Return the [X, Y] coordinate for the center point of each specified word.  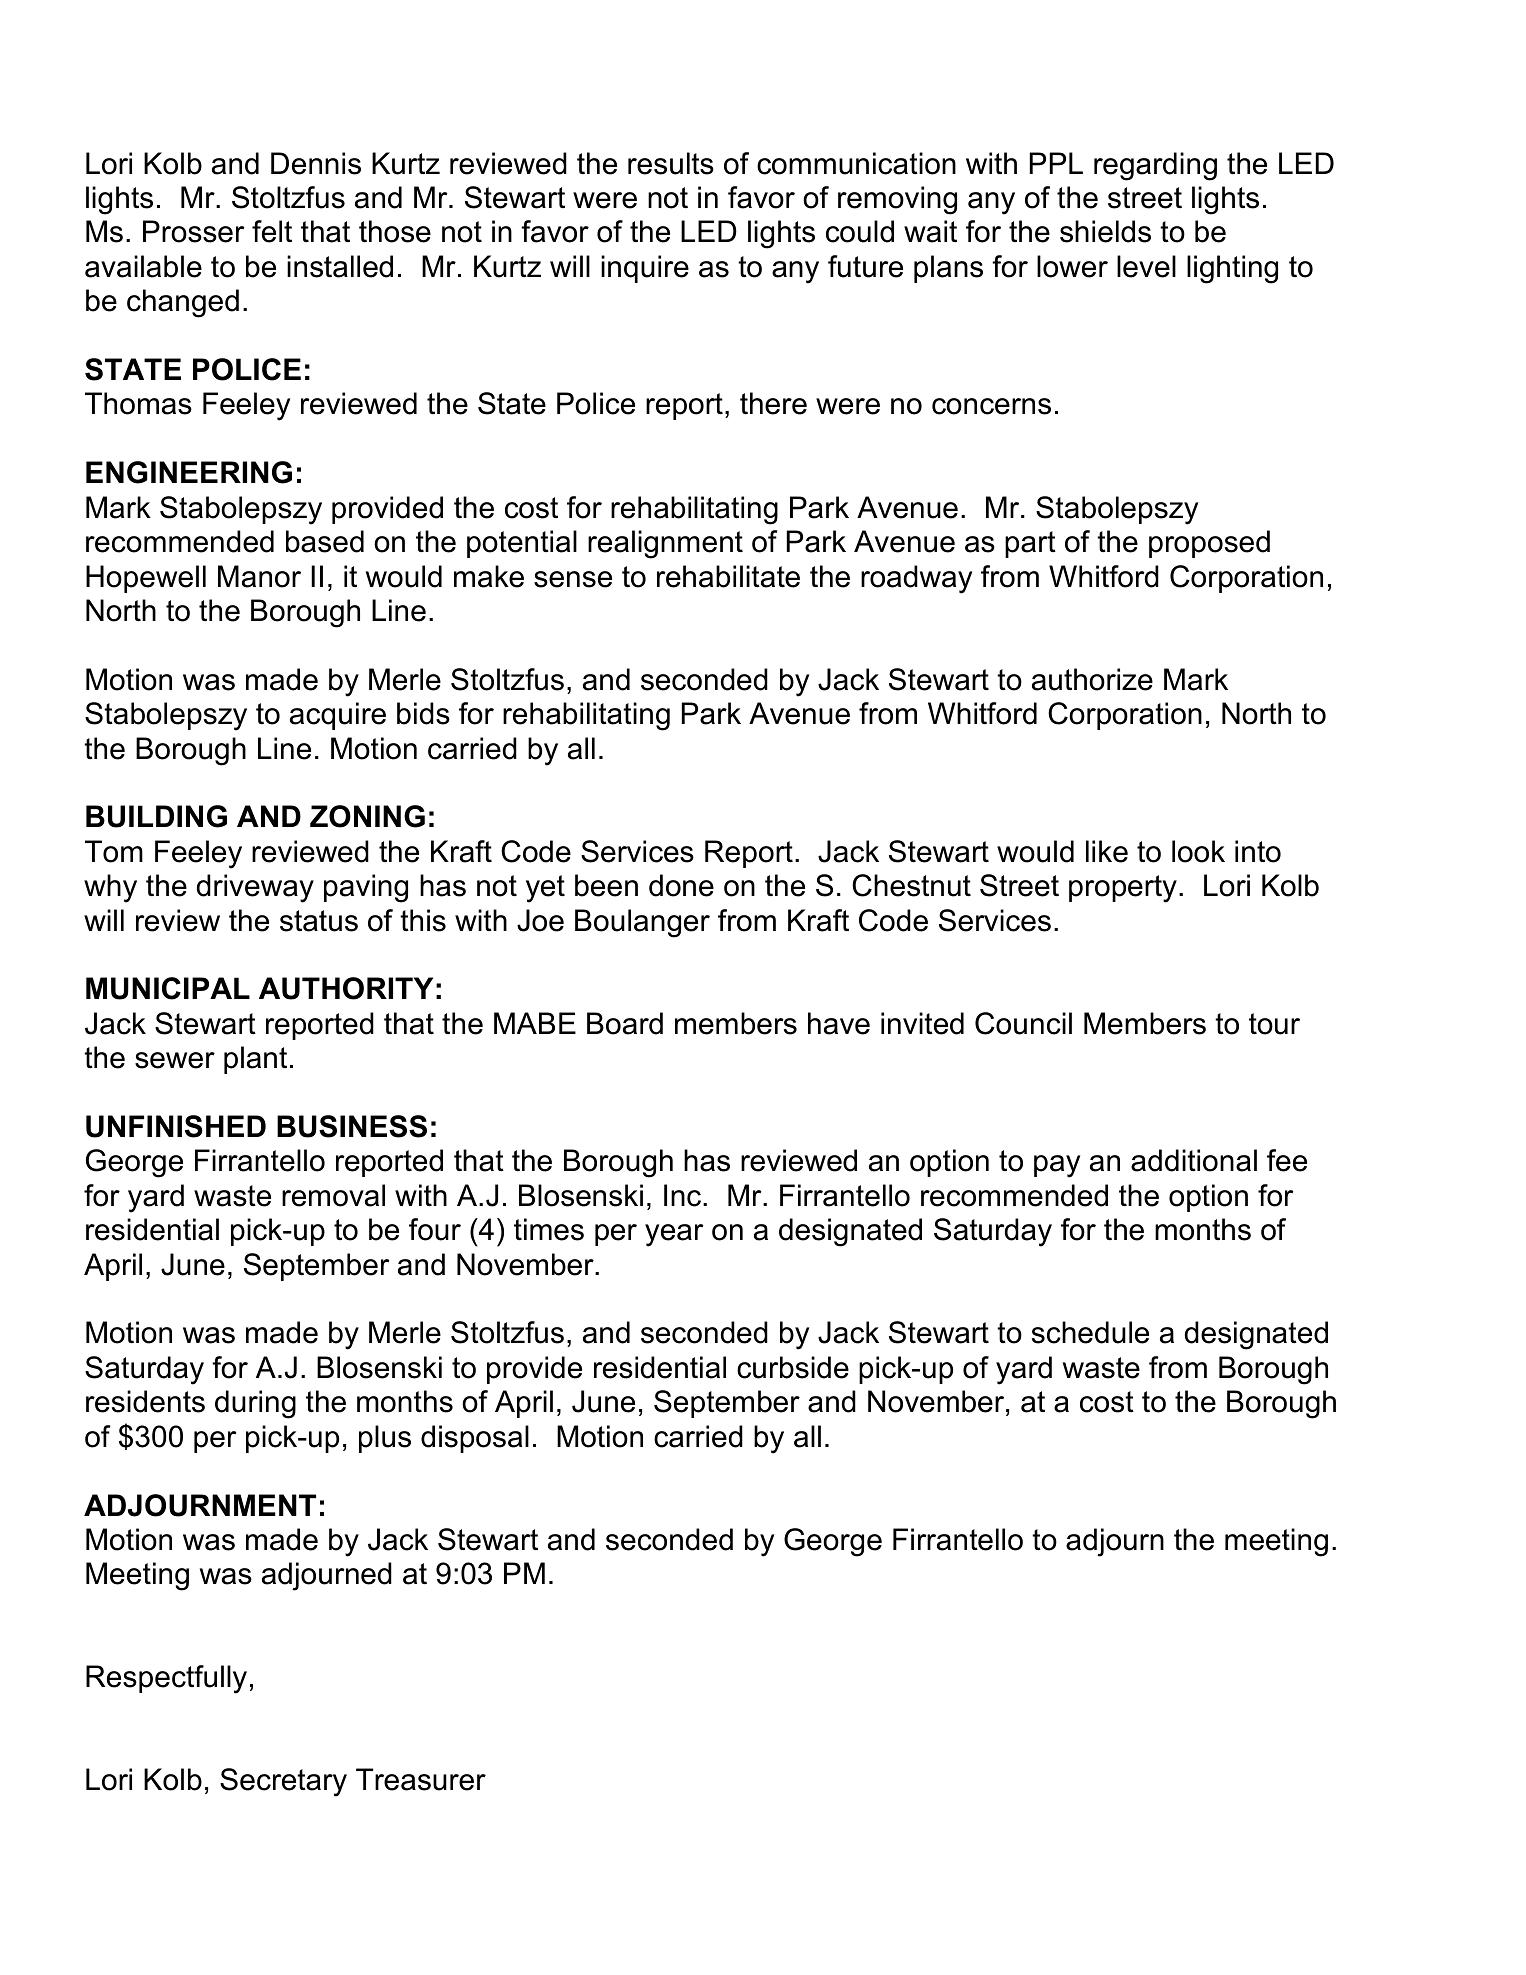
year [674, 1235]
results [671, 163]
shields [1105, 231]
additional [1194, 1160]
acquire [338, 716]
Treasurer [421, 1779]
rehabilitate [728, 576]
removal [333, 1195]
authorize [1092, 679]
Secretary [283, 1782]
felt [272, 231]
